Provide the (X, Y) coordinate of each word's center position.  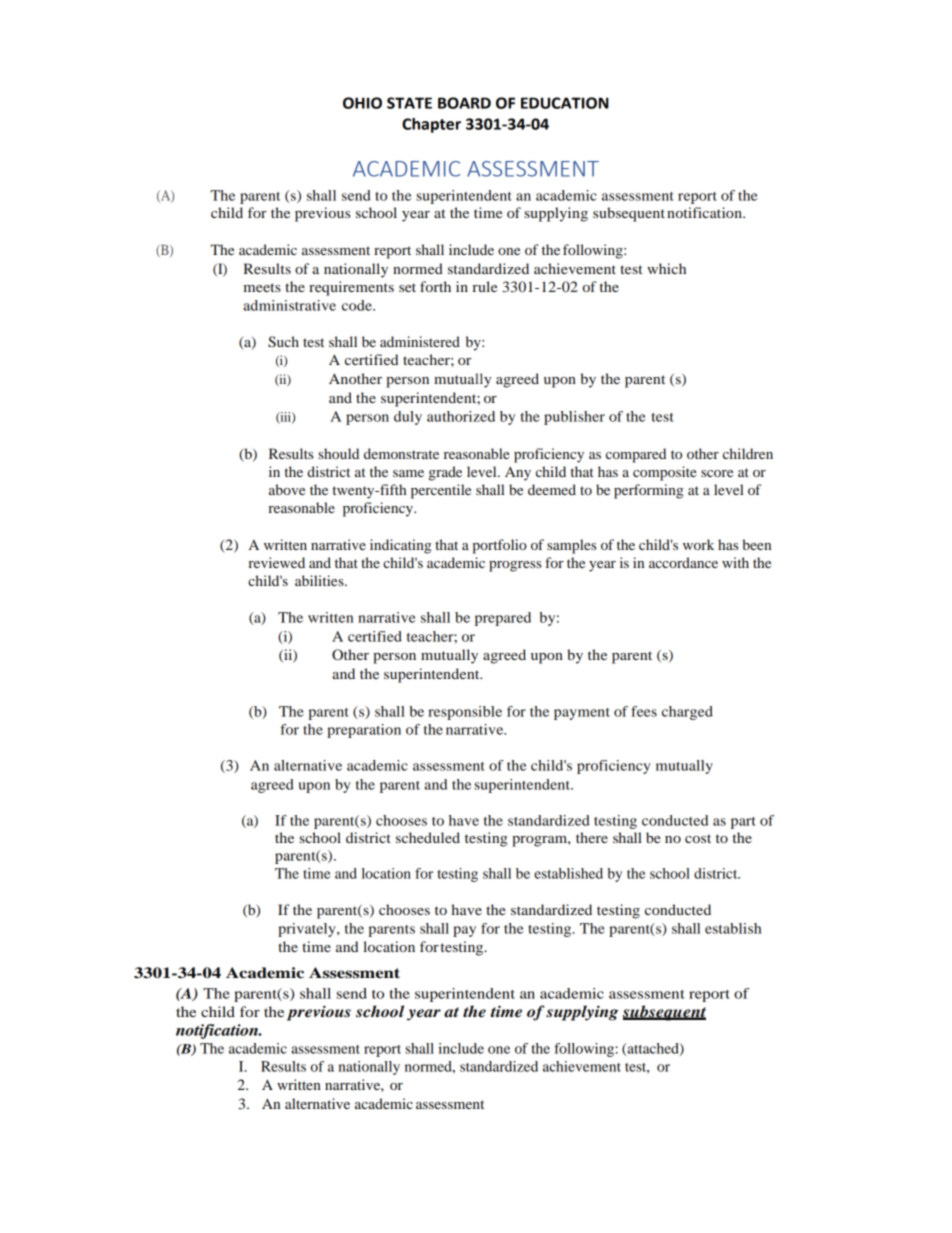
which (666, 268)
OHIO (362, 103)
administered (420, 341)
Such (283, 342)
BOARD (464, 103)
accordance (683, 562)
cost (698, 838)
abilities (320, 580)
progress (515, 566)
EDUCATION (565, 103)
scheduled (428, 837)
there (592, 837)
